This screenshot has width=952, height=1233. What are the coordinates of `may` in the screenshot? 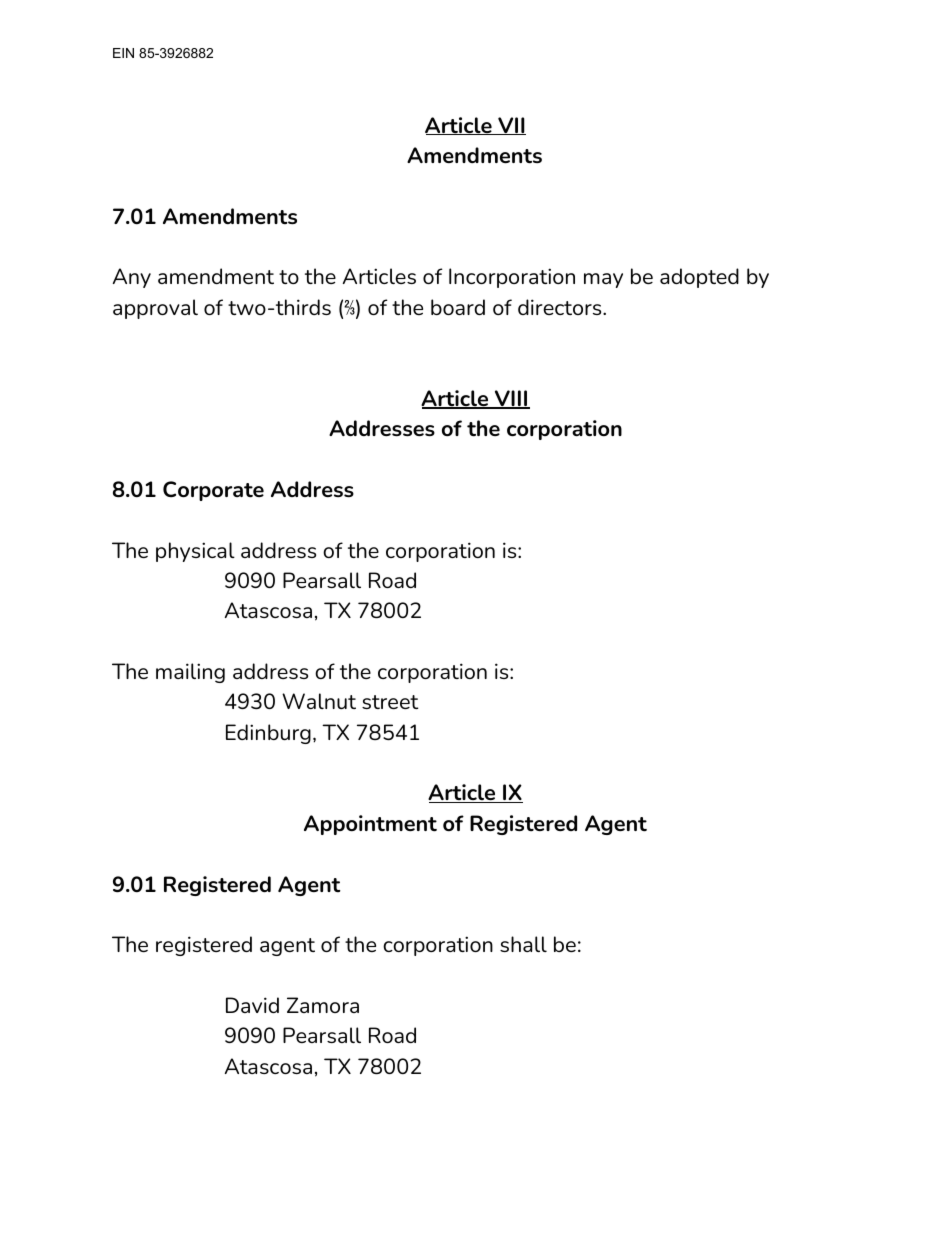 It's located at (603, 280).
